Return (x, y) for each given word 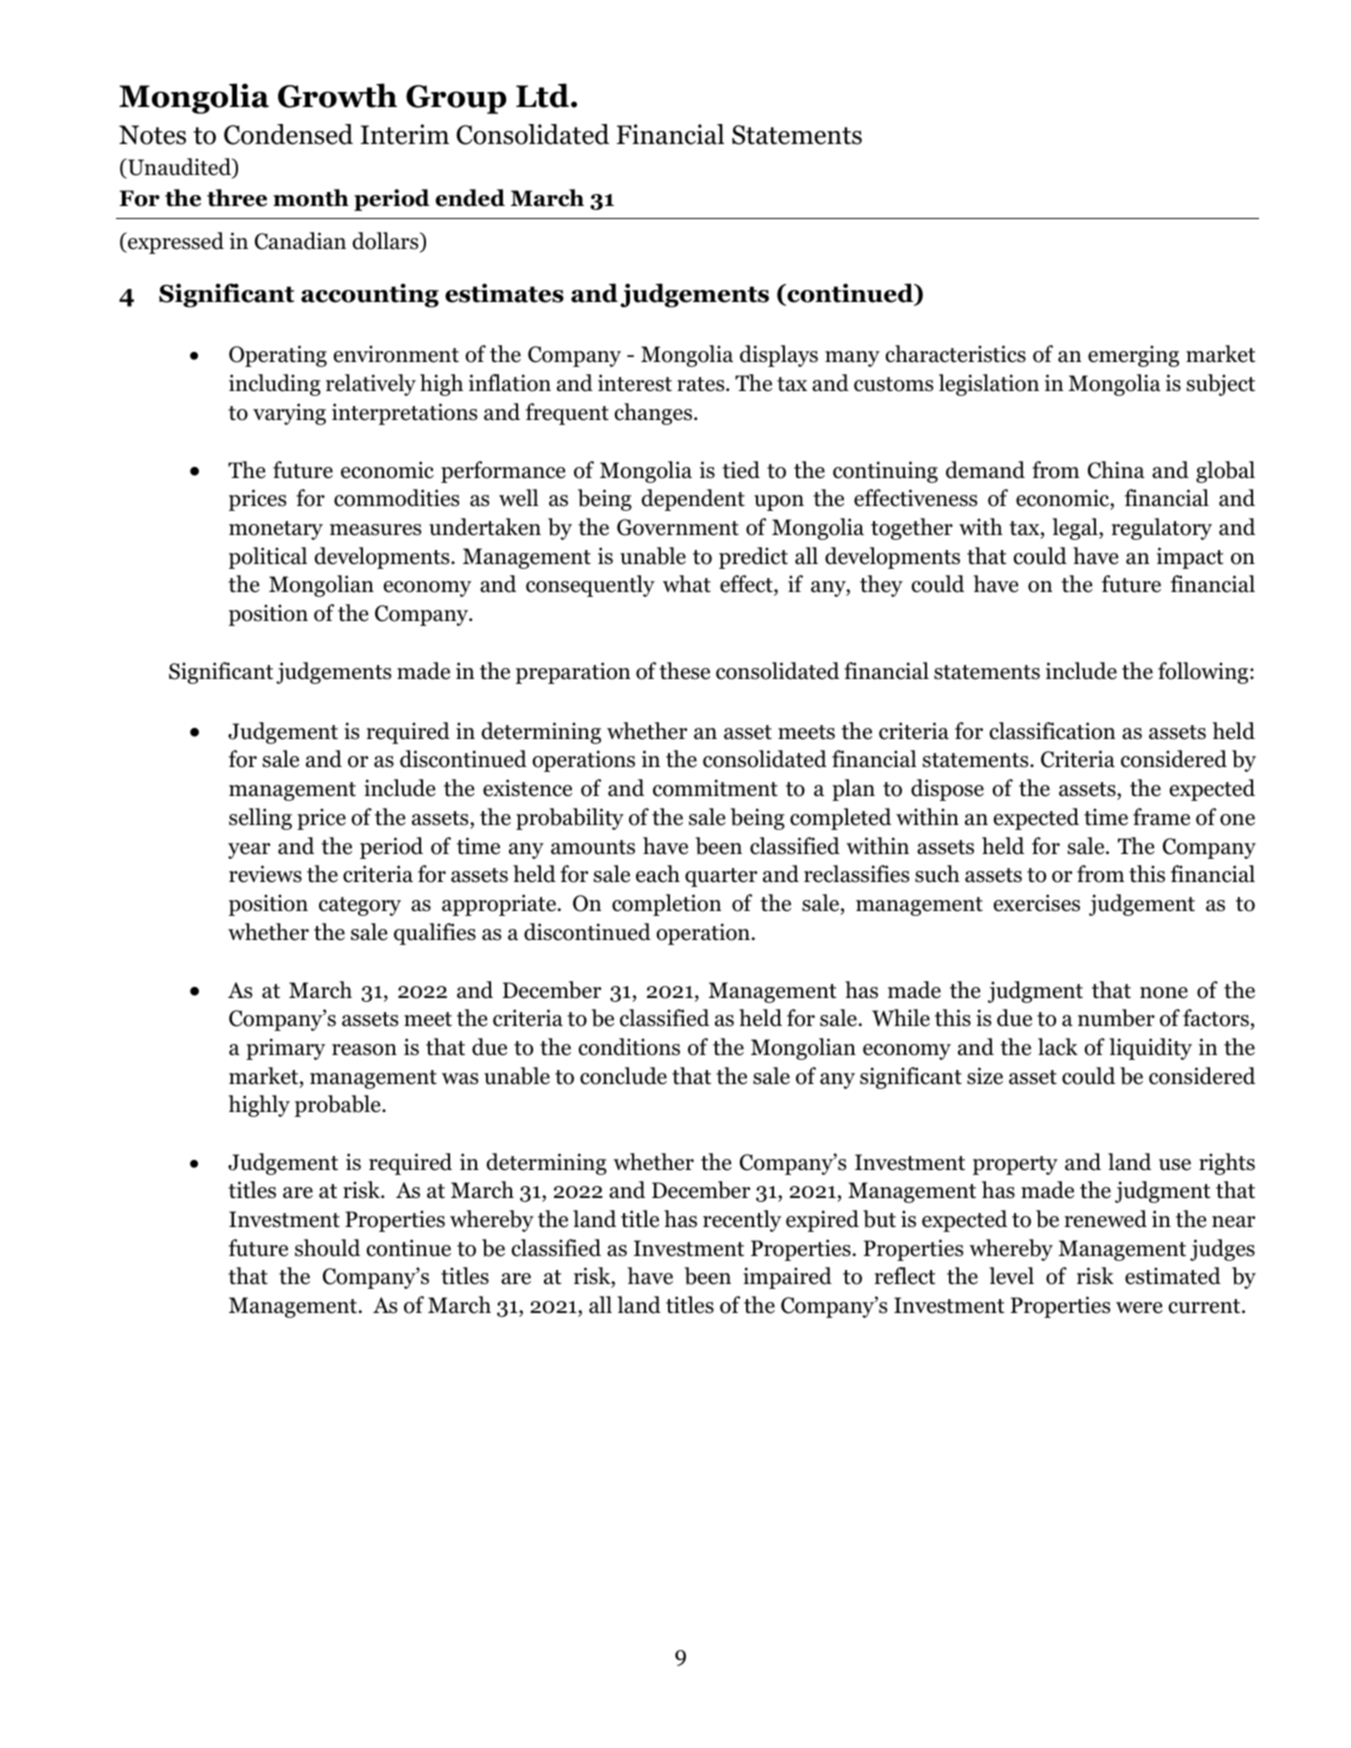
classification (1052, 731)
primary (285, 1049)
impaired (787, 1278)
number (1116, 1018)
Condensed (288, 134)
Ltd (544, 95)
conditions (629, 1047)
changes (653, 414)
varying (289, 414)
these (684, 671)
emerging (1133, 356)
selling (260, 819)
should (327, 1248)
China (1116, 470)
